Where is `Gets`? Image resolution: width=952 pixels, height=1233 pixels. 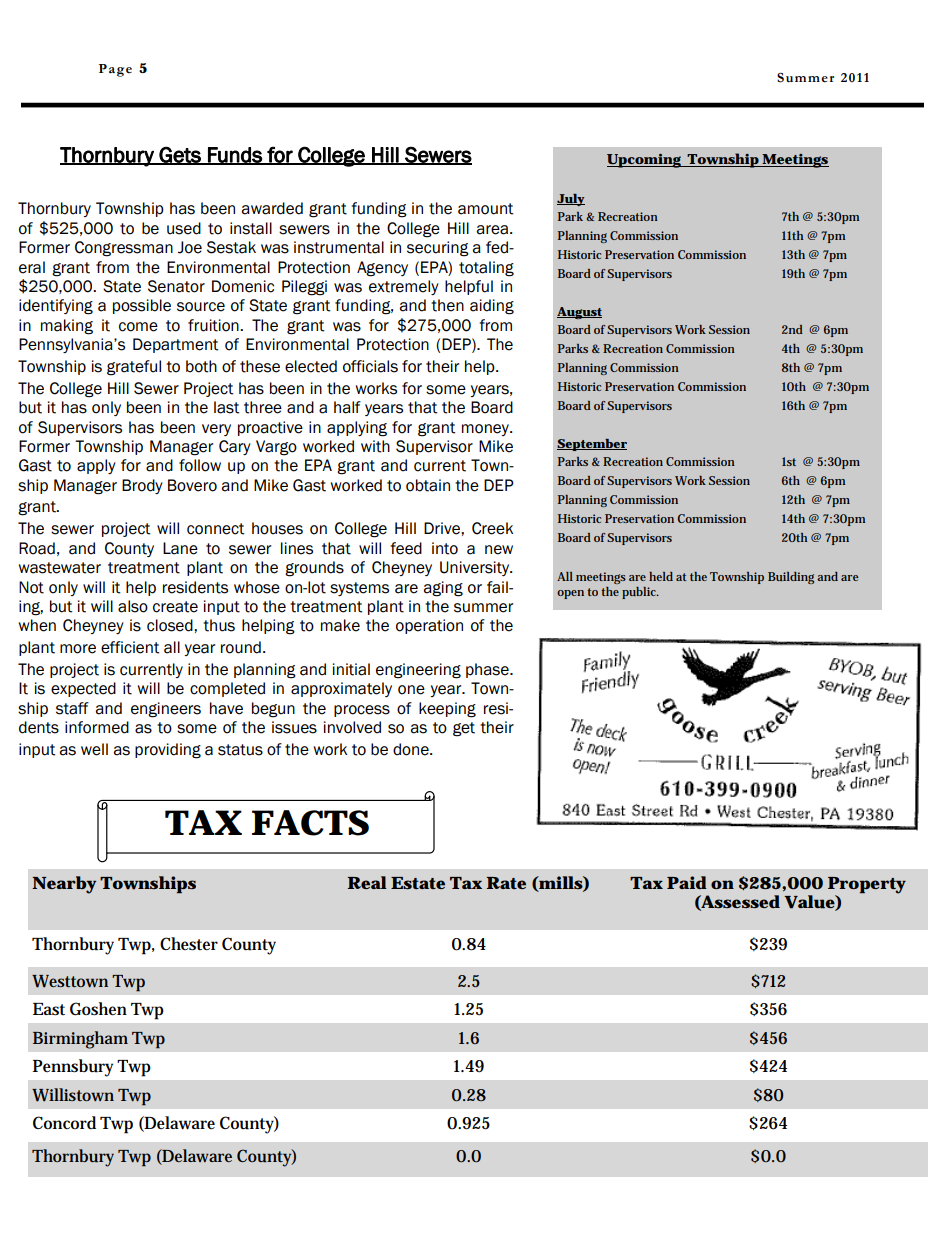 Gets is located at coordinates (180, 155).
